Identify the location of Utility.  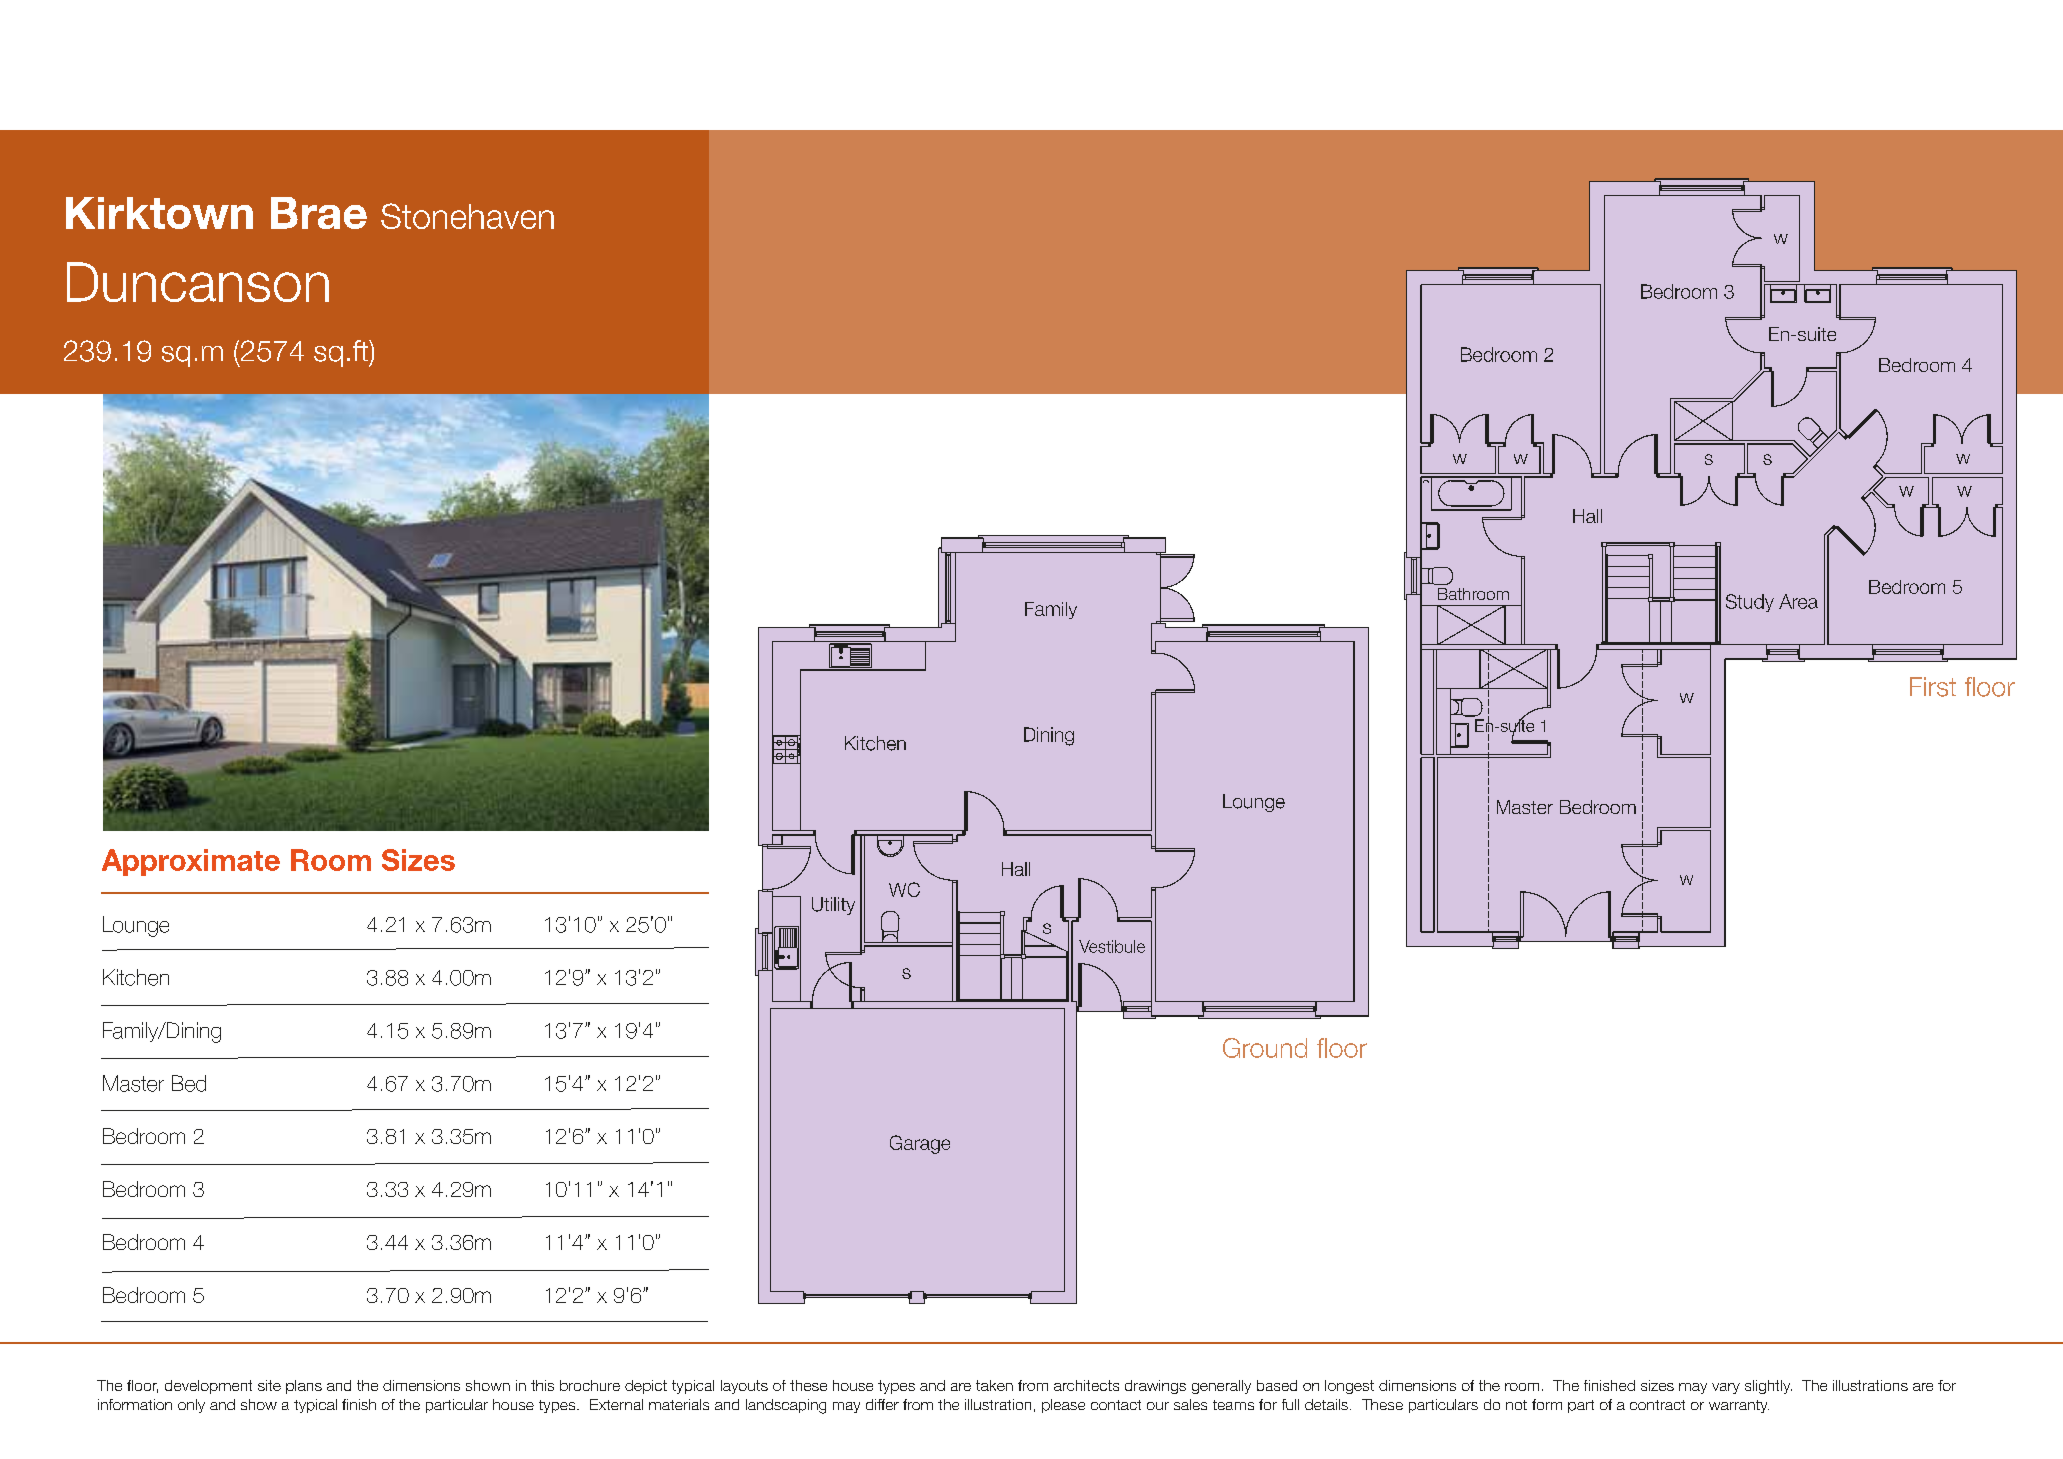
(833, 906).
